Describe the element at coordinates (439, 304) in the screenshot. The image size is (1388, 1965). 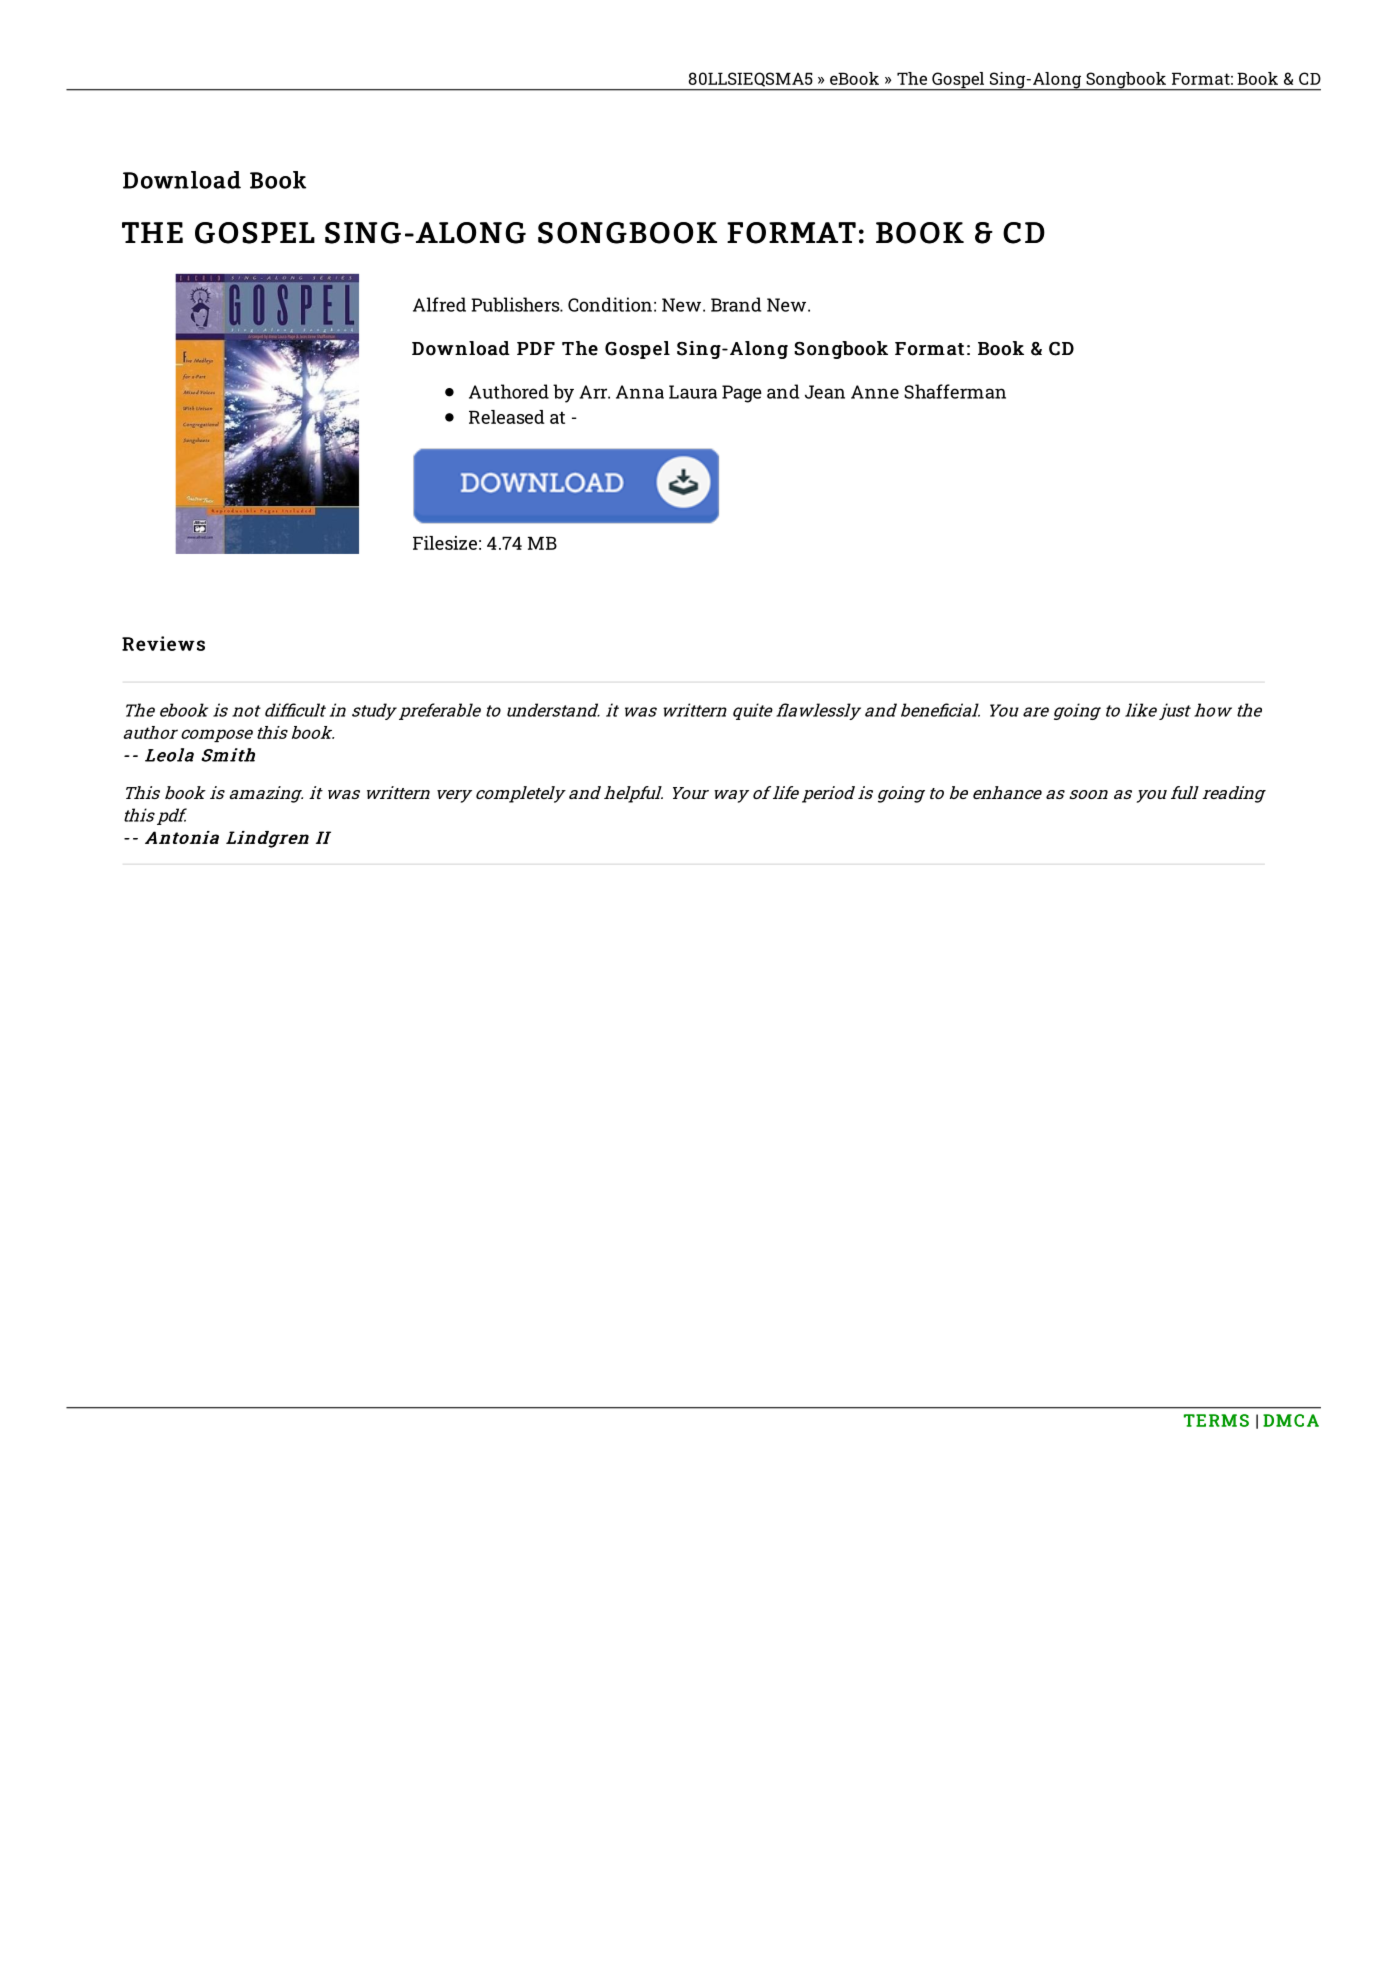
I see `Alfred` at that location.
